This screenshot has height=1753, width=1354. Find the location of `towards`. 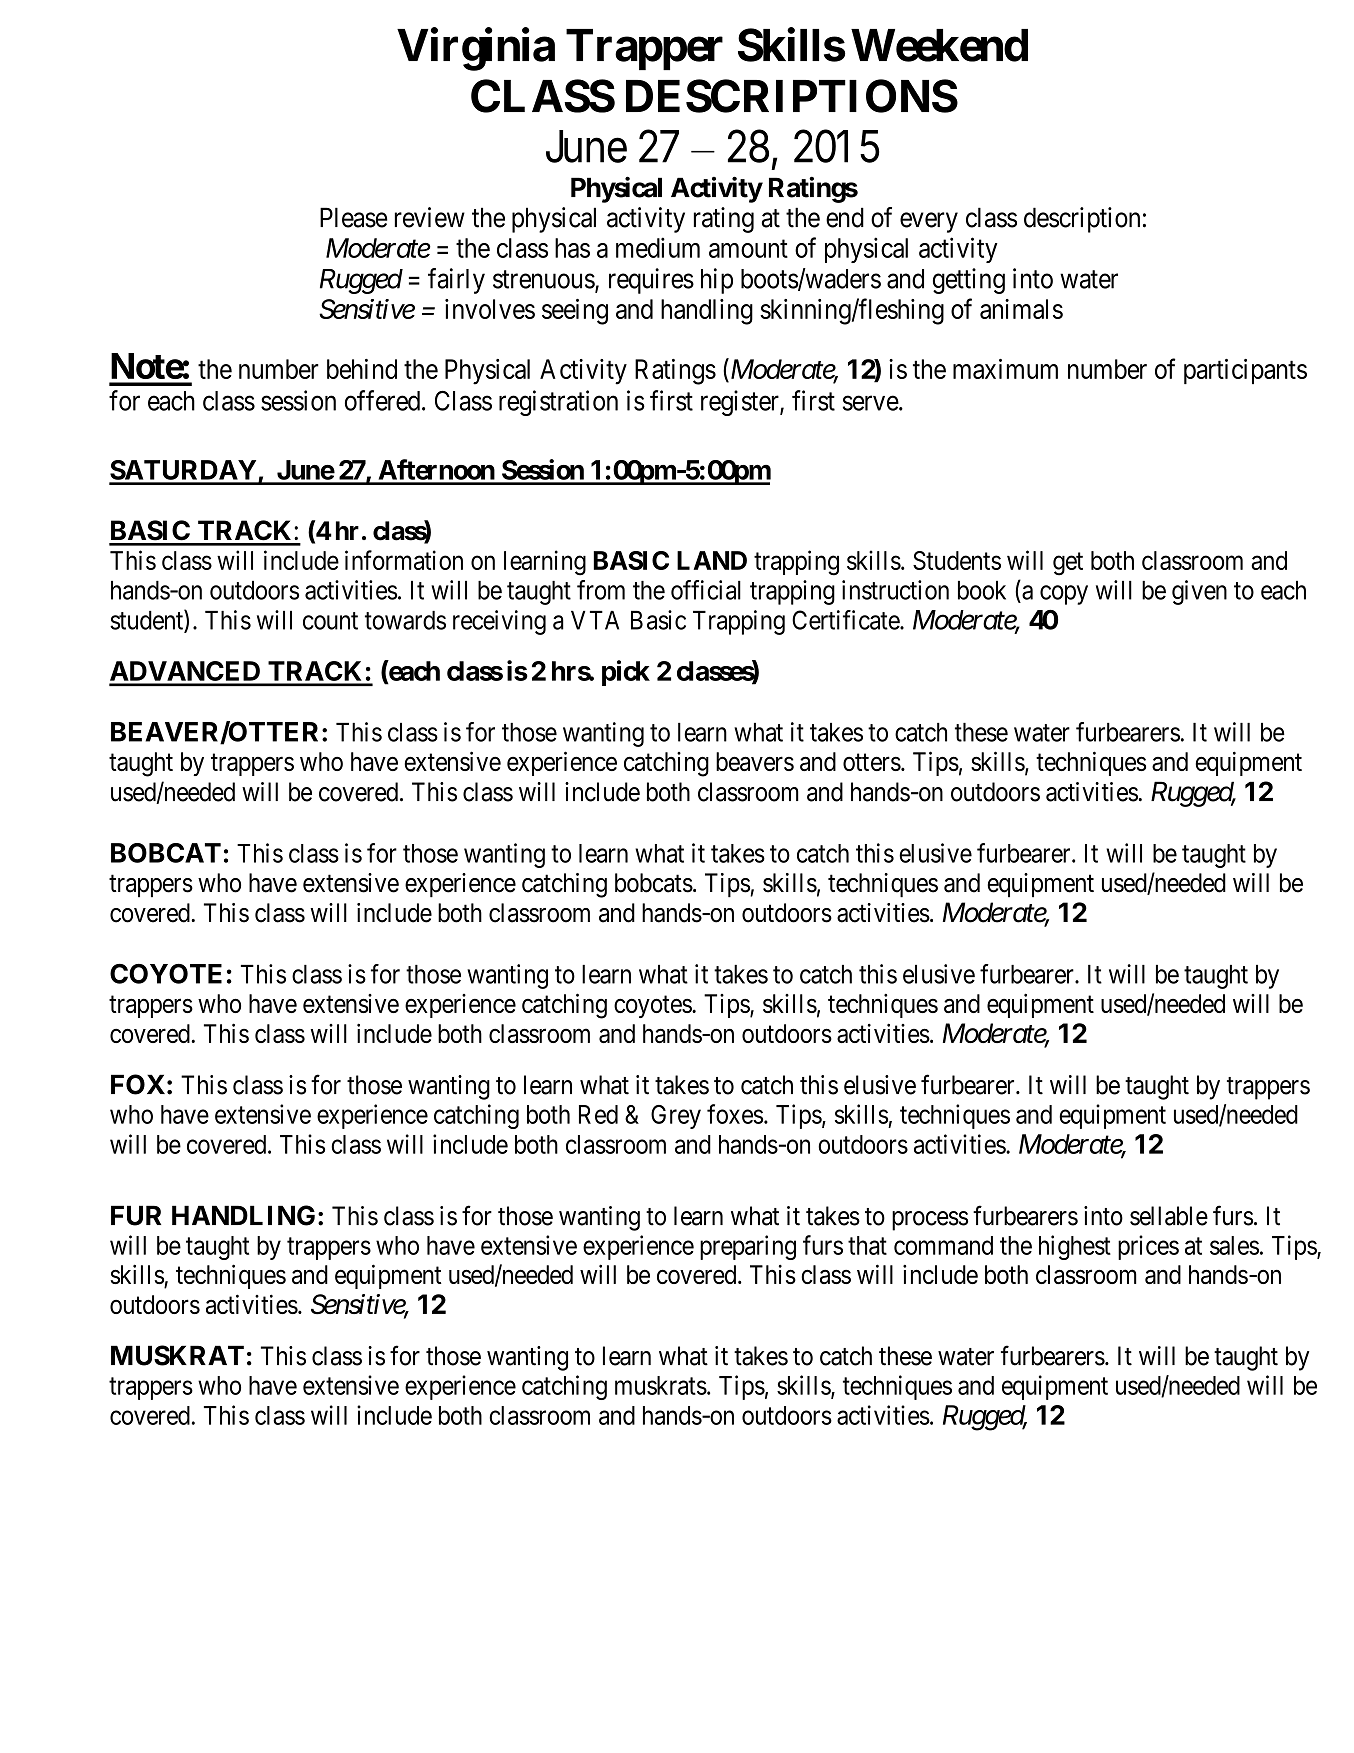

towards is located at coordinates (405, 620).
